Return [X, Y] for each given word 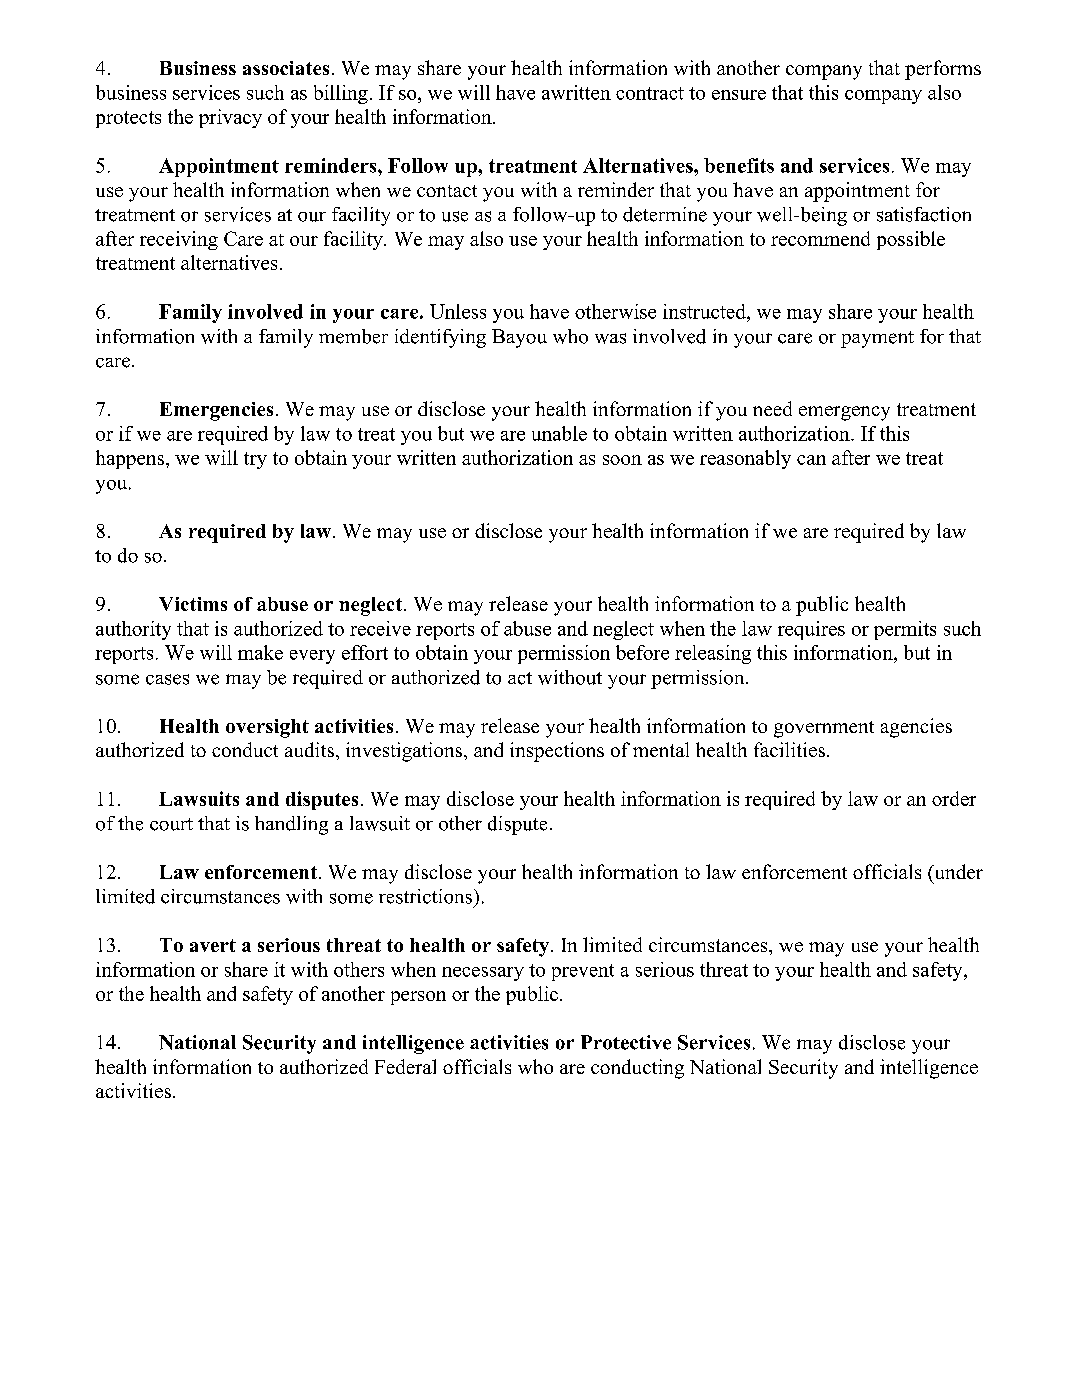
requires [811, 630]
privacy [230, 118]
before [642, 652]
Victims [193, 604]
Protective [626, 1042]
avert [213, 945]
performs [943, 70]
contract [650, 93]
